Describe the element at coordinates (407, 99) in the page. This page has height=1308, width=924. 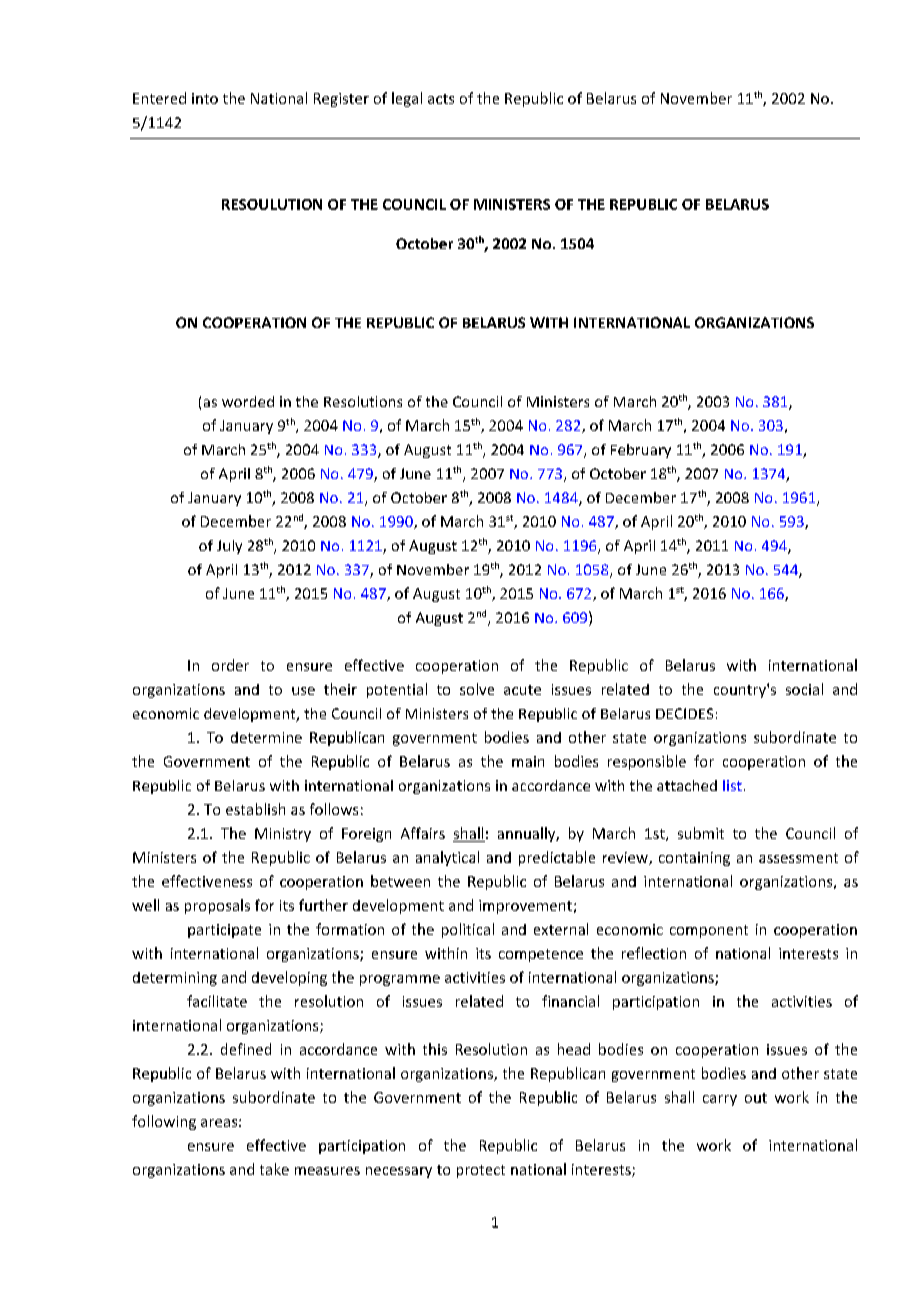
I see `legal` at that location.
